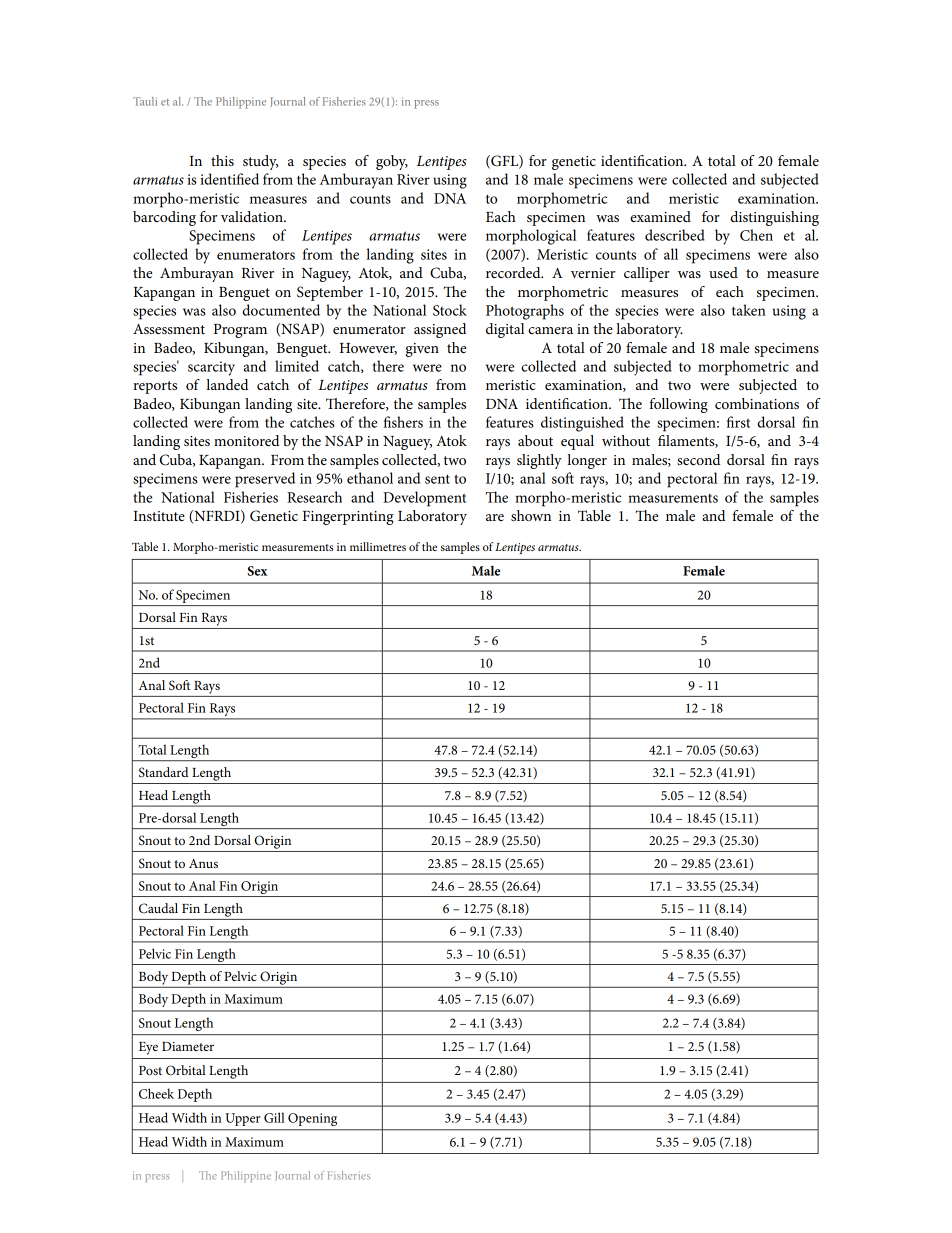  I want to click on identified, so click(229, 179).
